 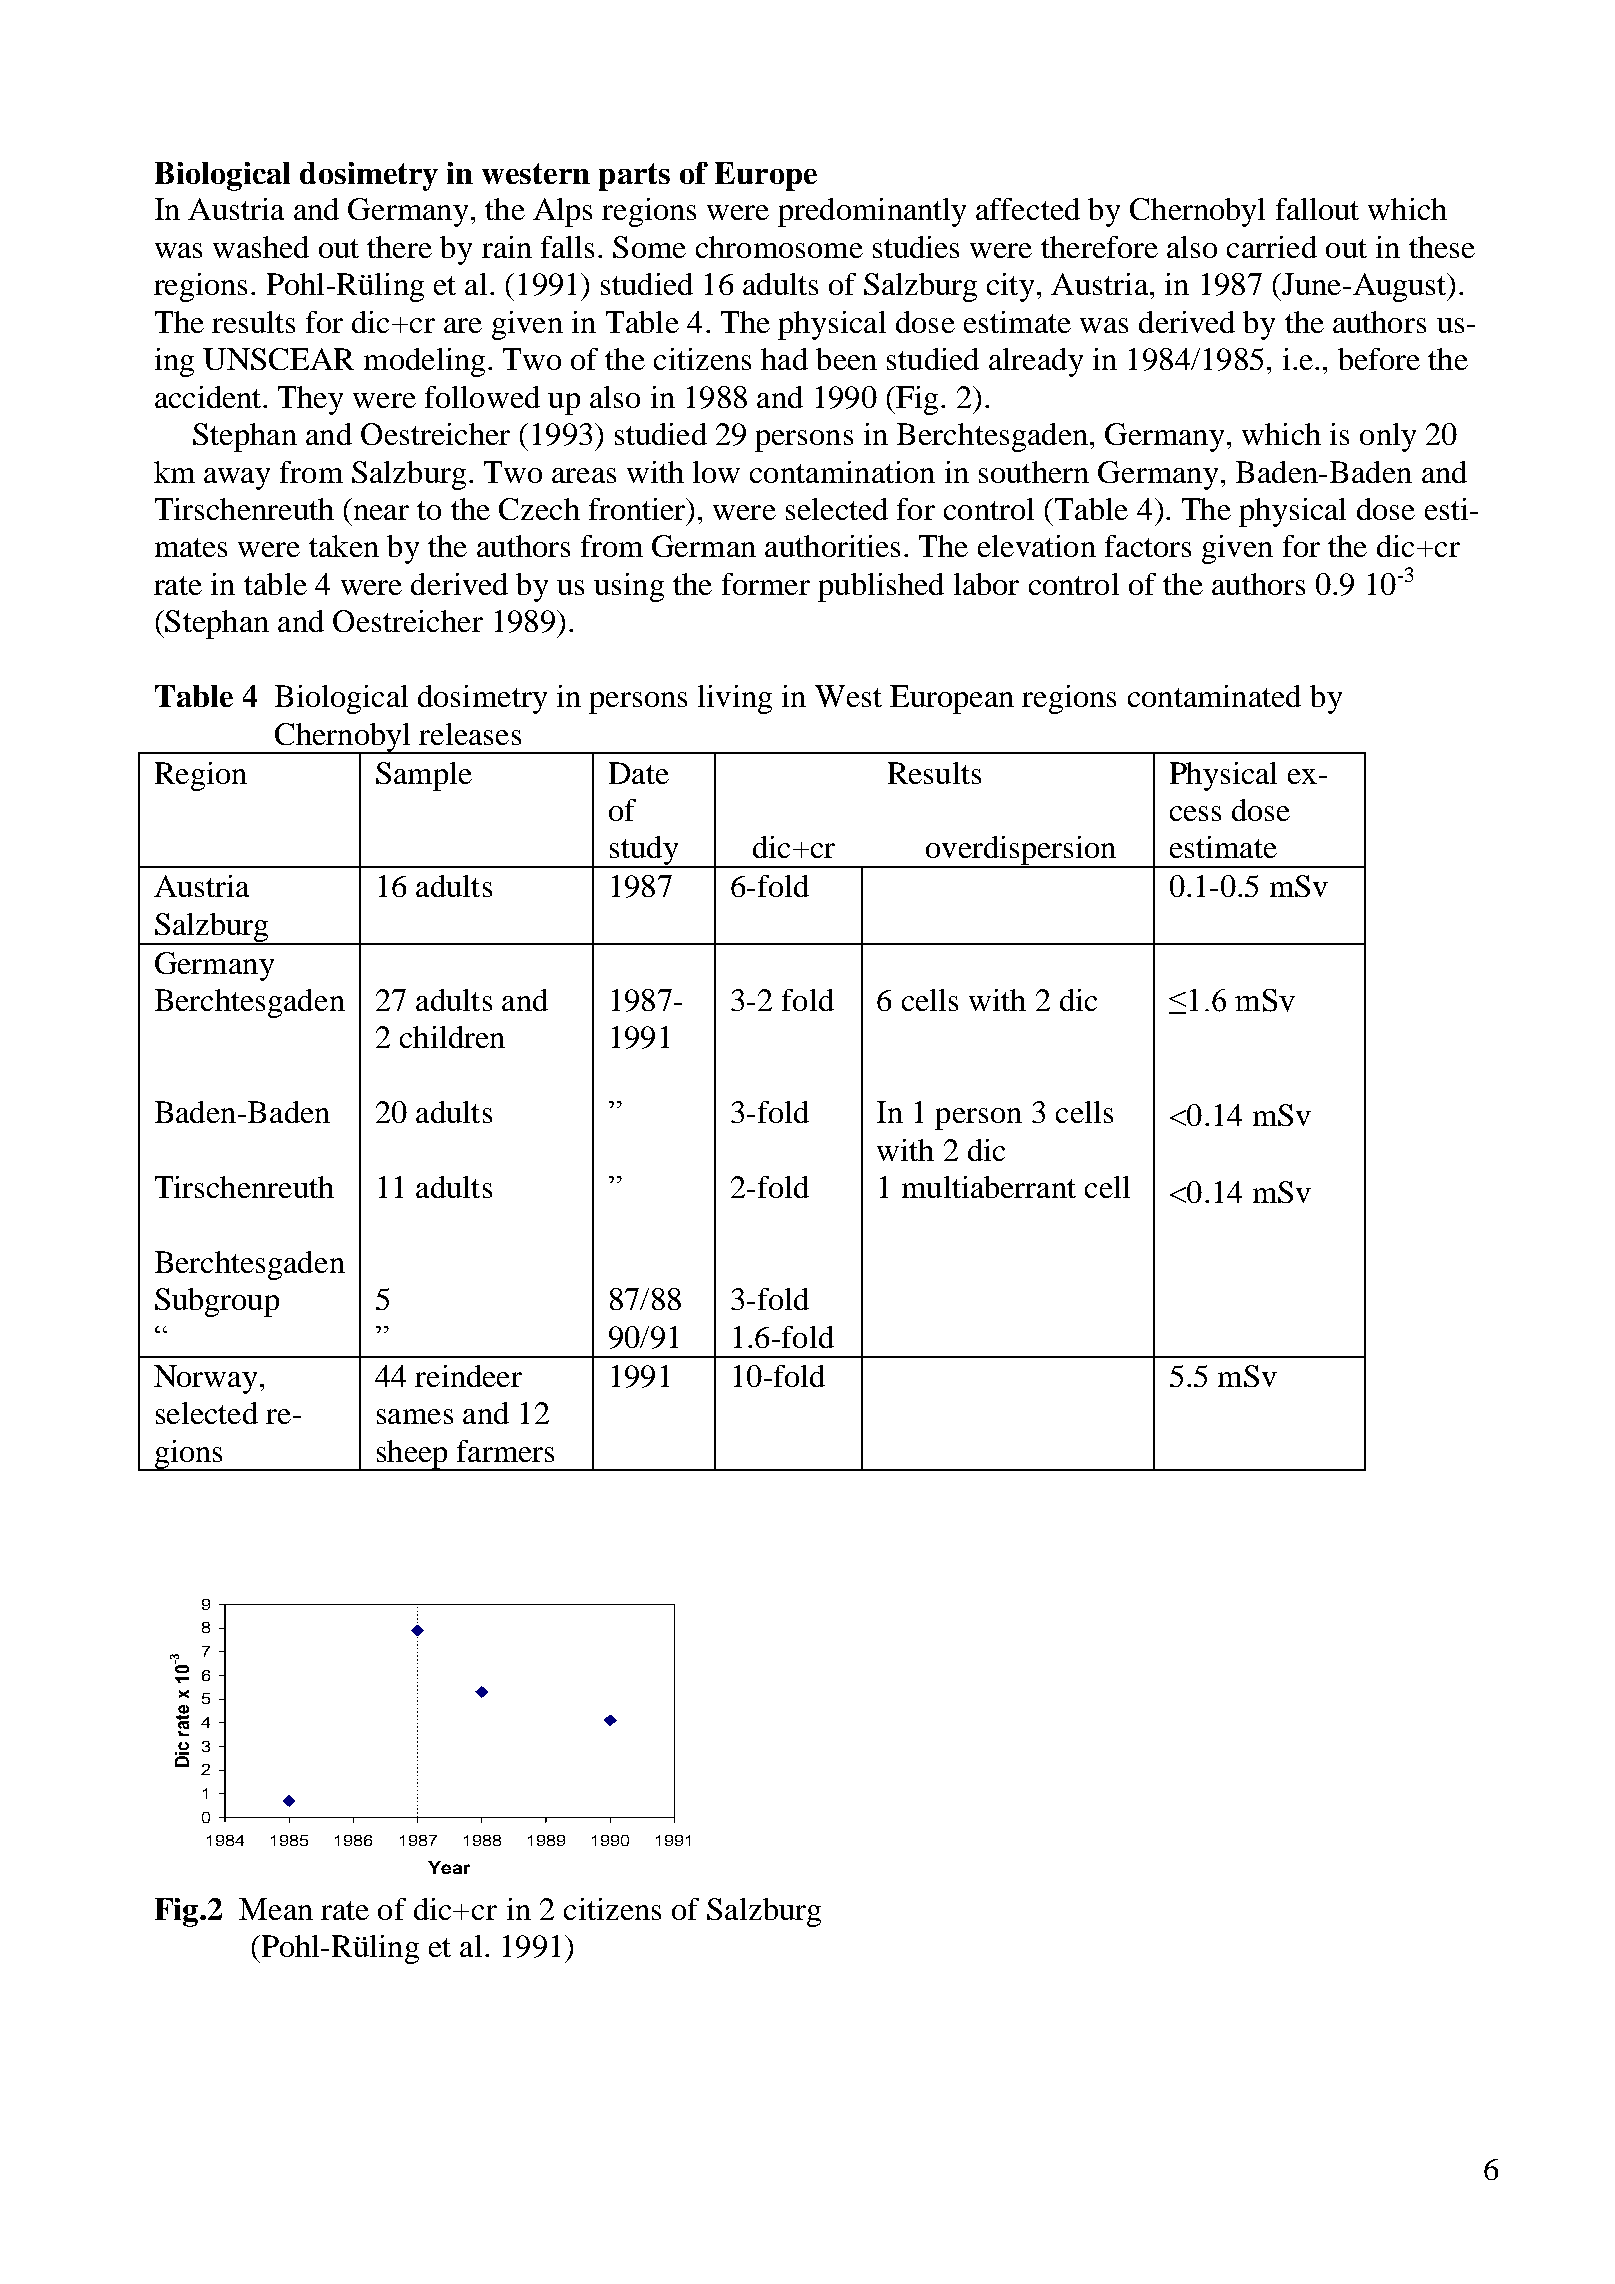 I want to click on sheep, so click(x=412, y=1455).
